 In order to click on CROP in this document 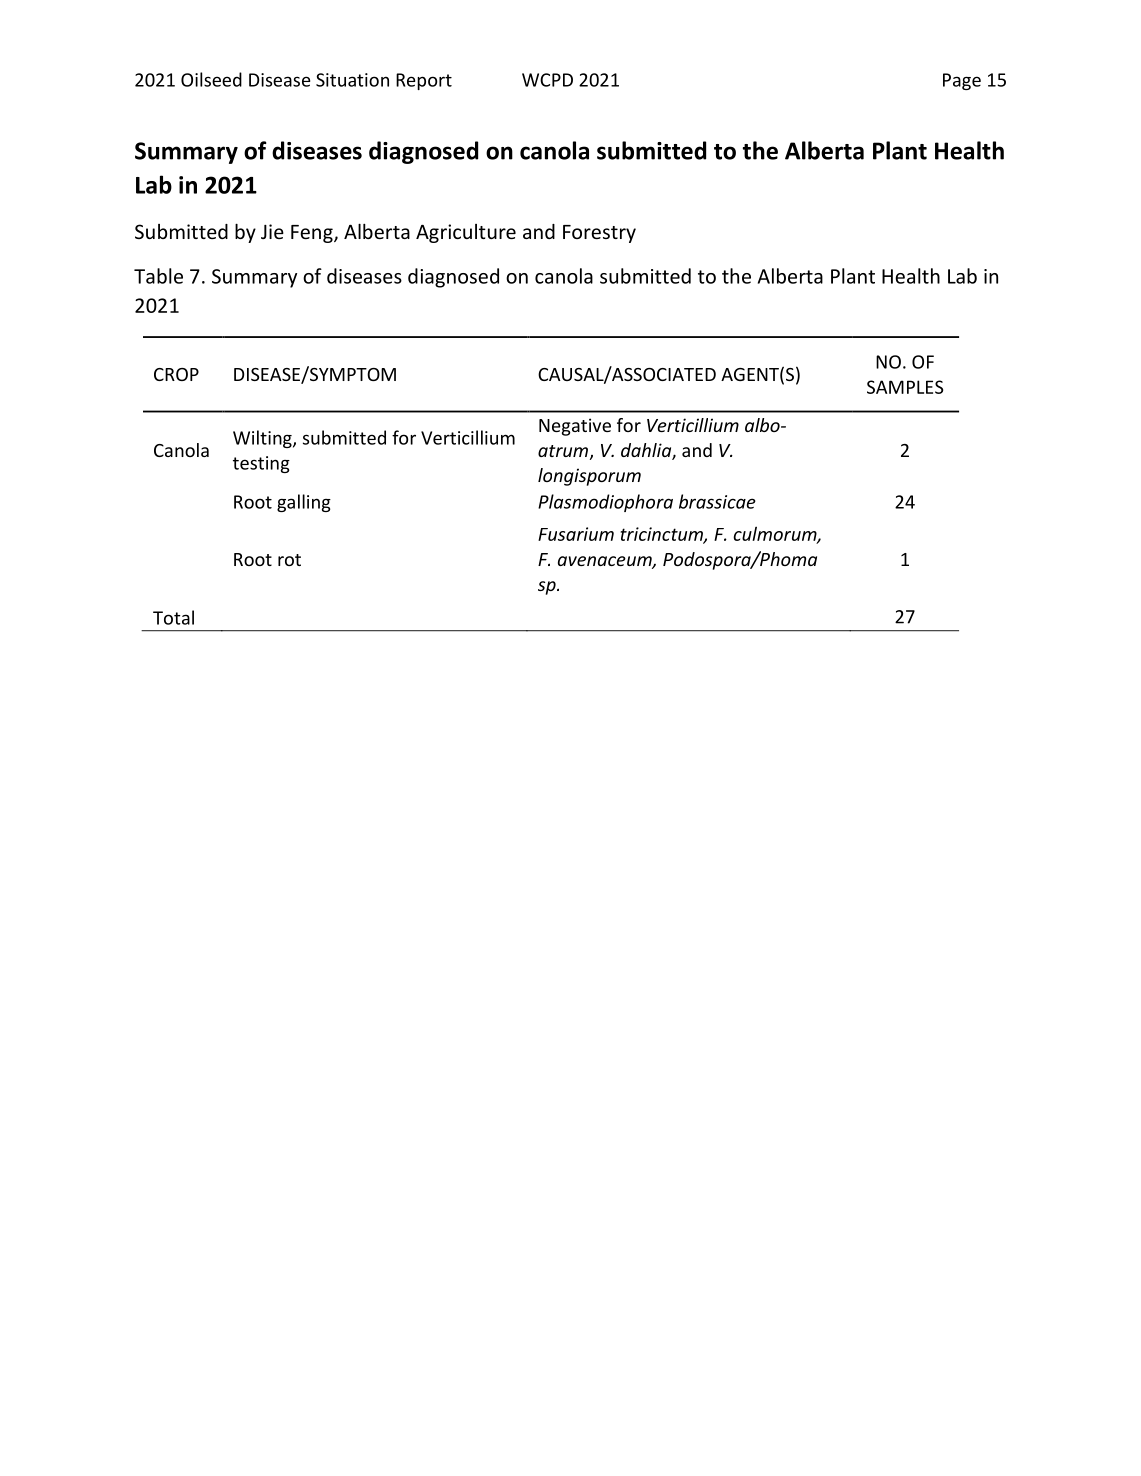, I will do `click(176, 374)`.
